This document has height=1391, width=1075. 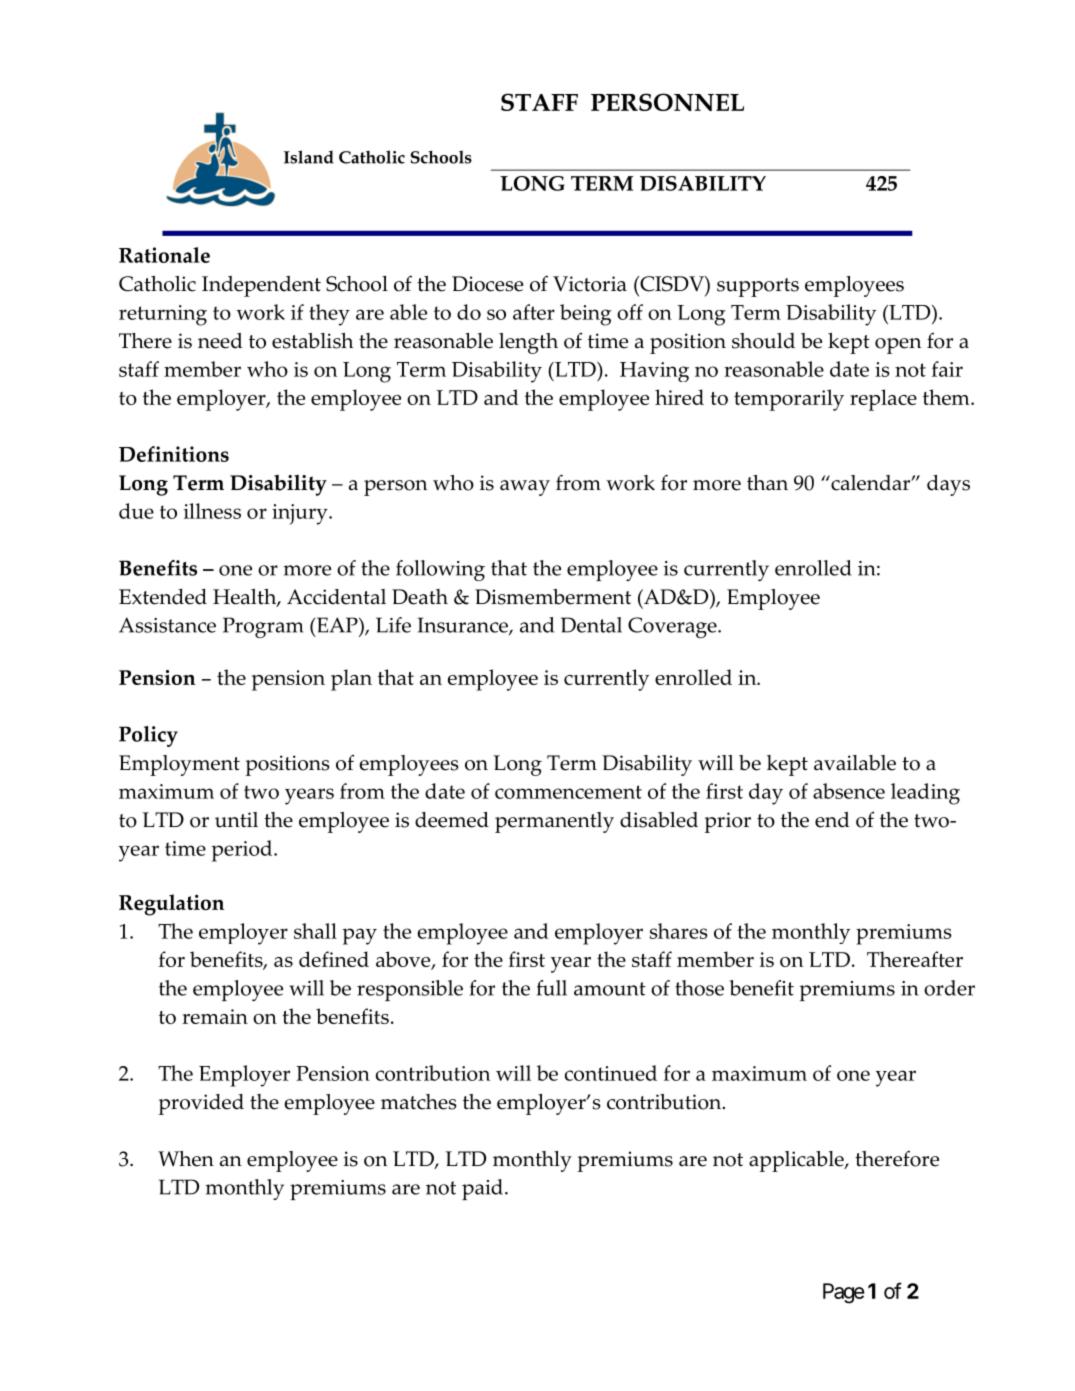 What do you see at coordinates (212, 511) in the document?
I see `illness` at bounding box center [212, 511].
